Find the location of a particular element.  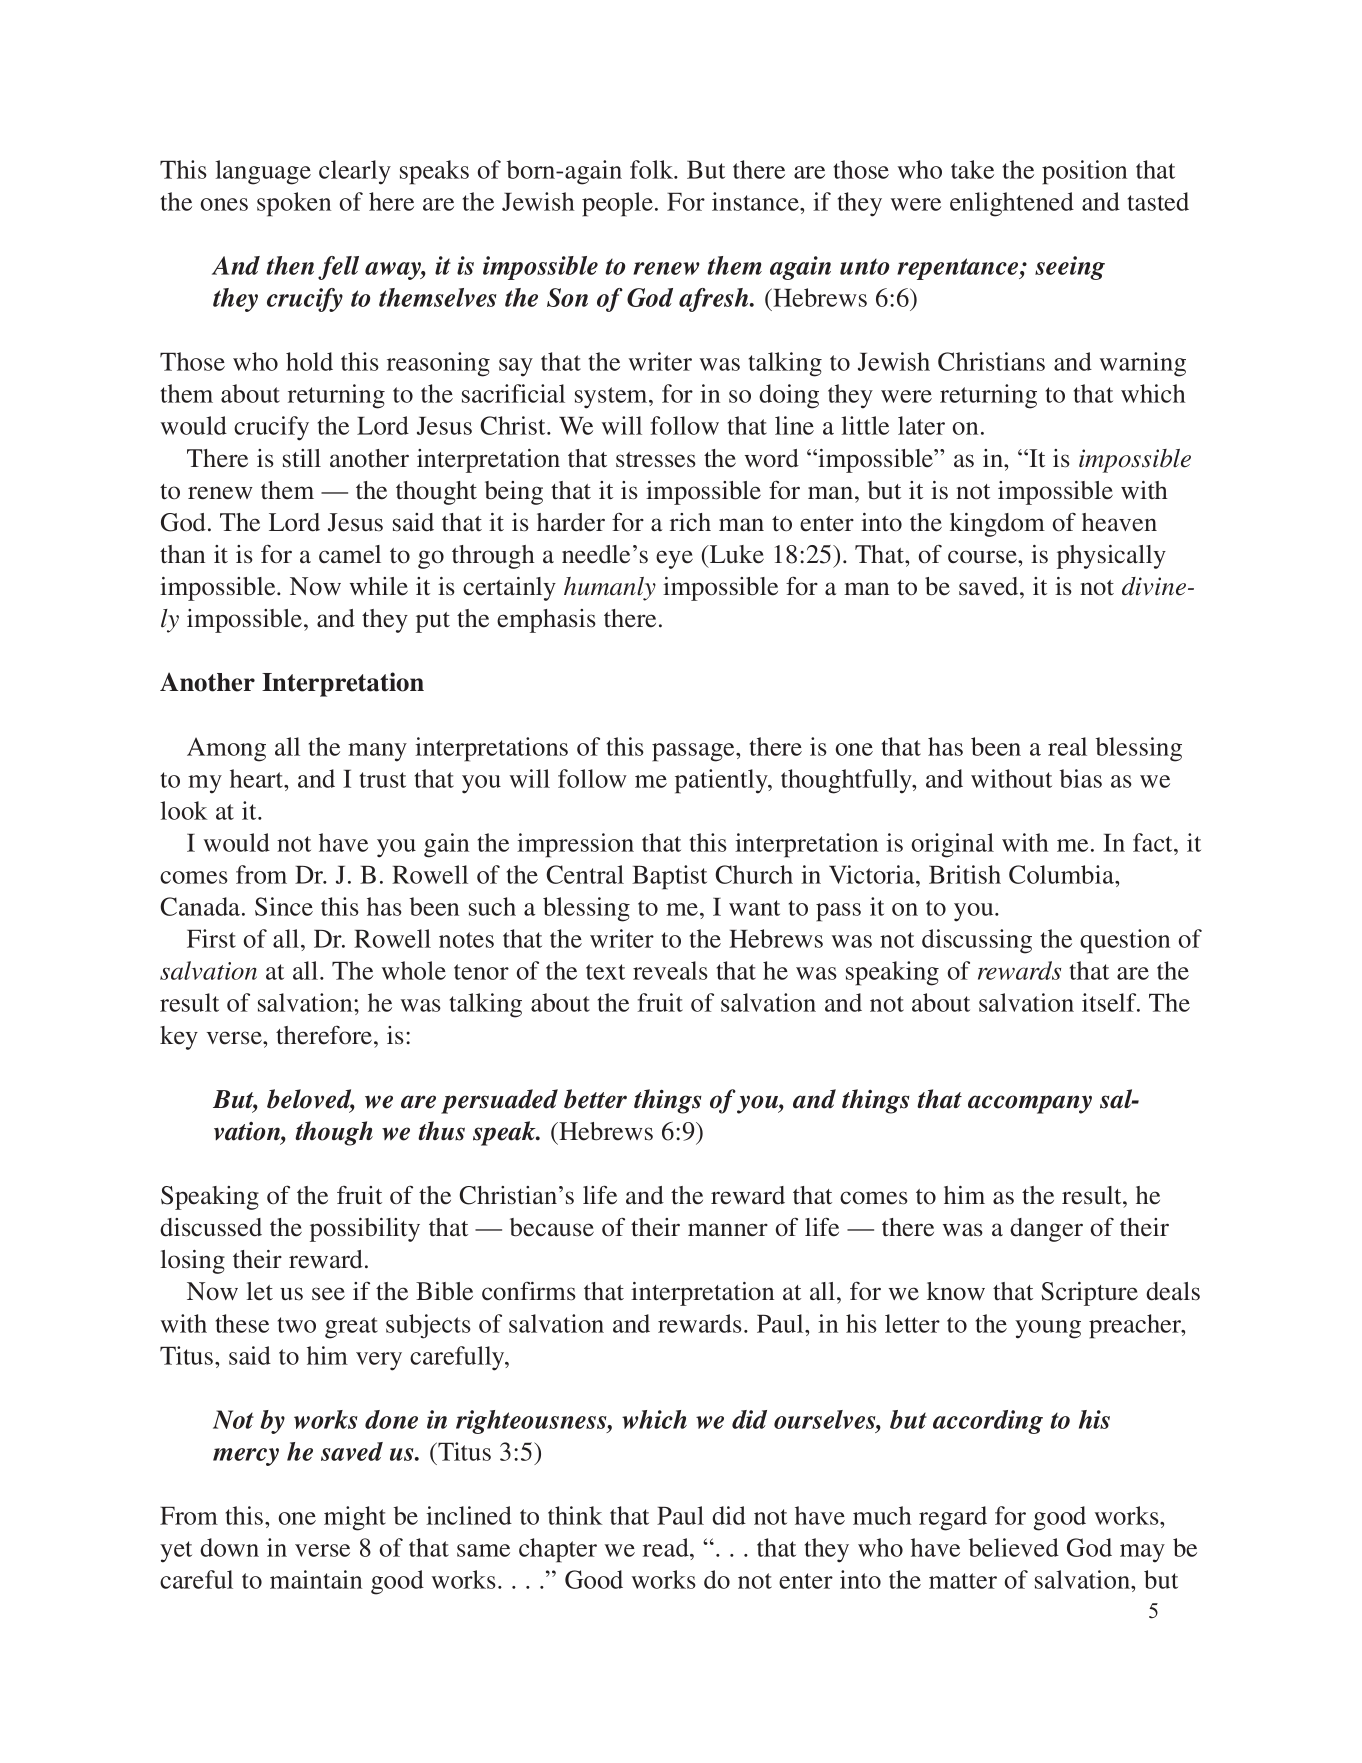

eye is located at coordinates (674, 559).
